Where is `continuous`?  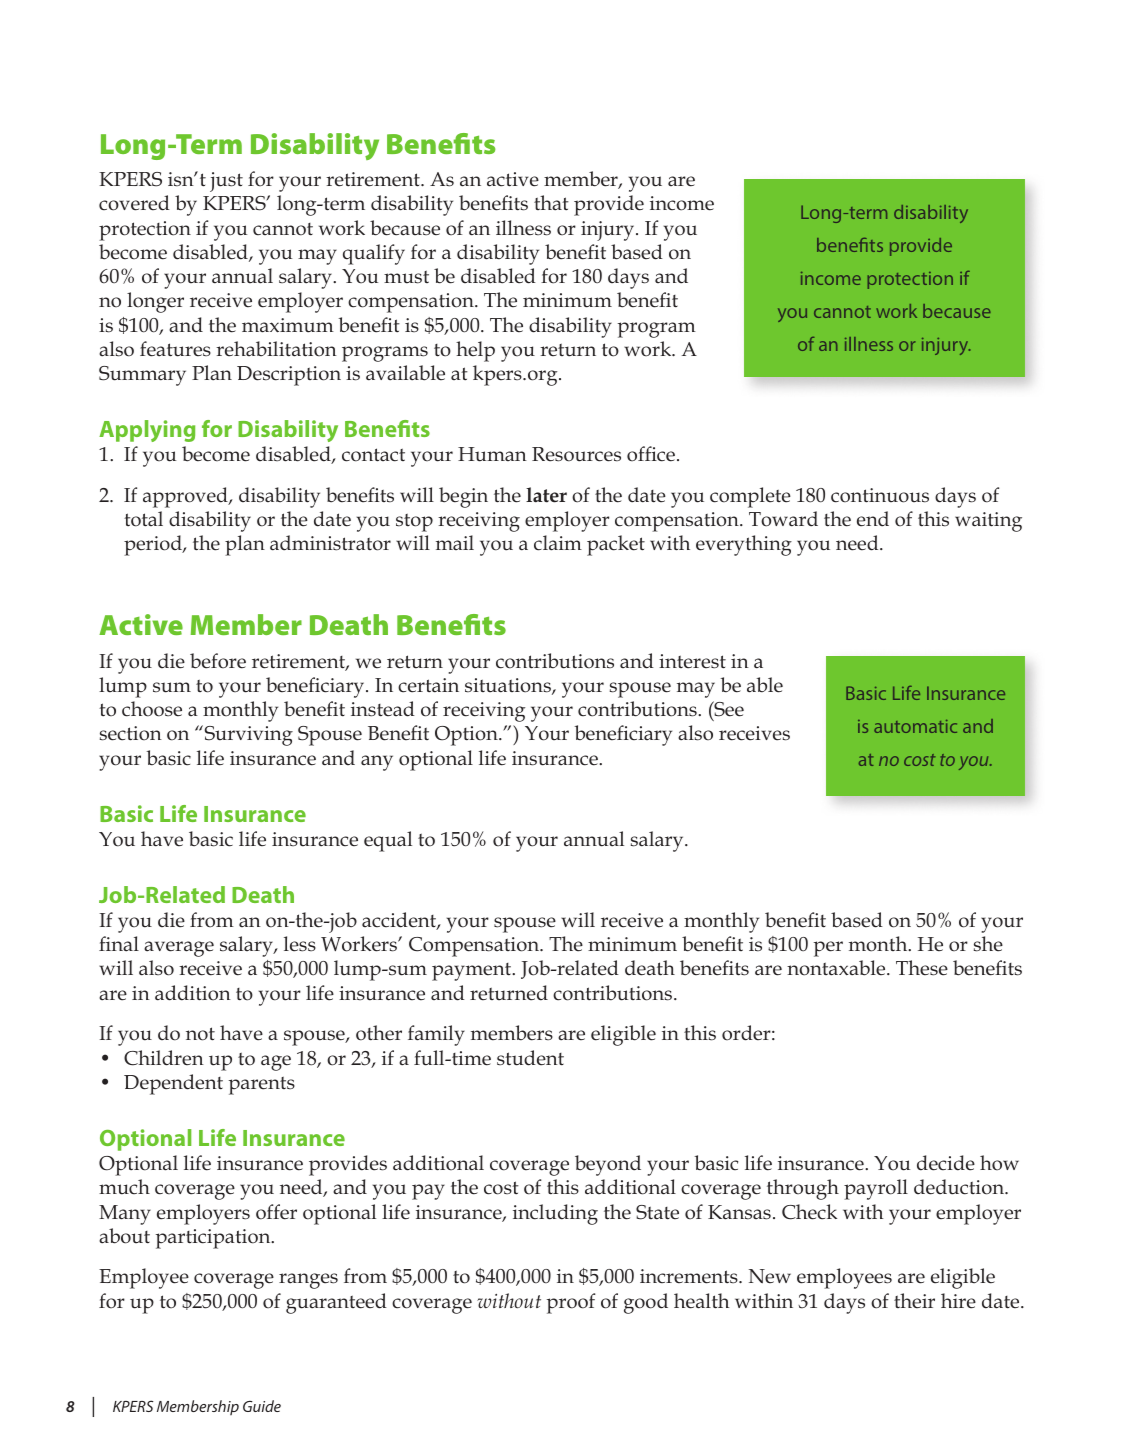 continuous is located at coordinates (880, 495).
